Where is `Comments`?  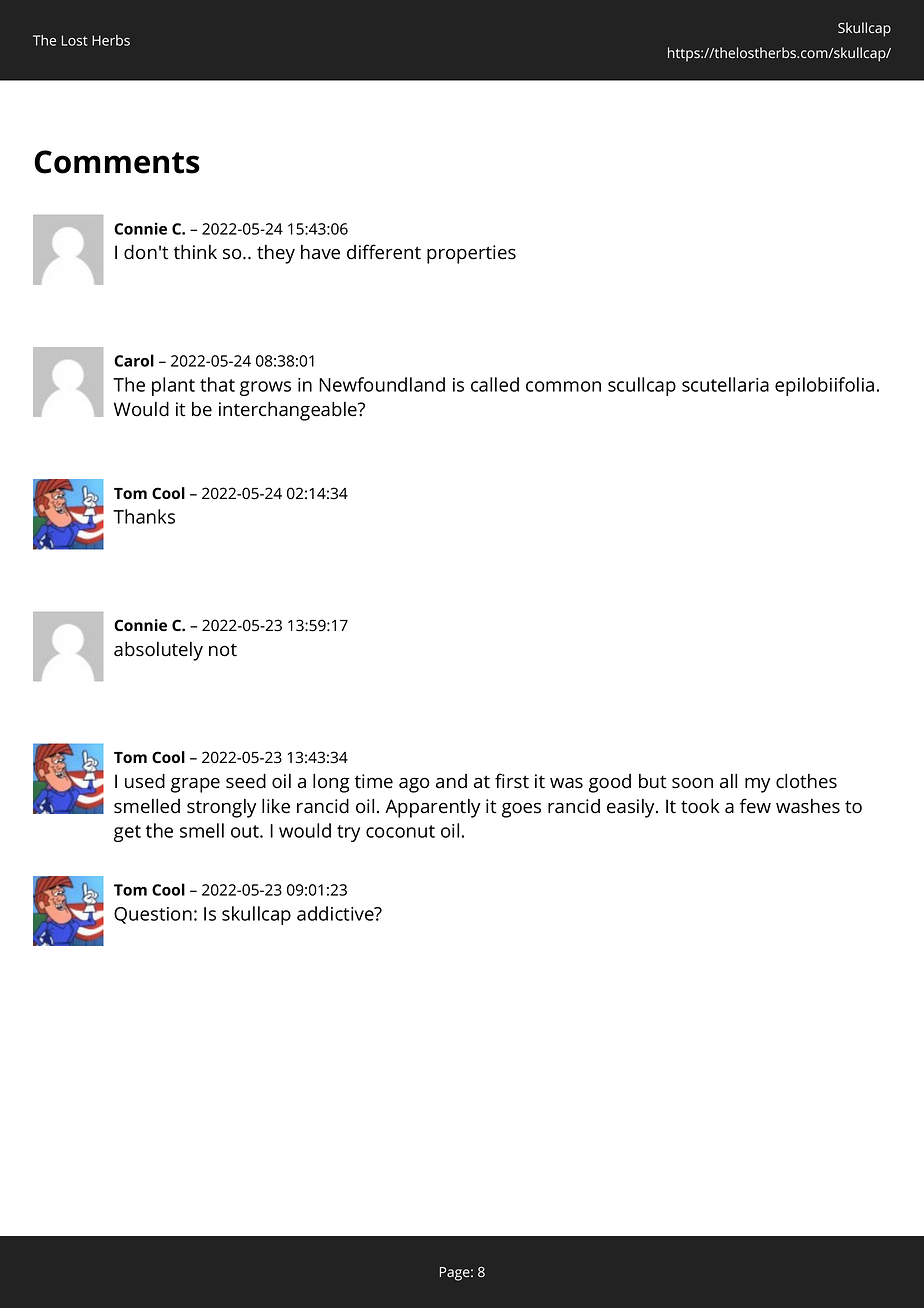
Comments is located at coordinates (117, 162).
